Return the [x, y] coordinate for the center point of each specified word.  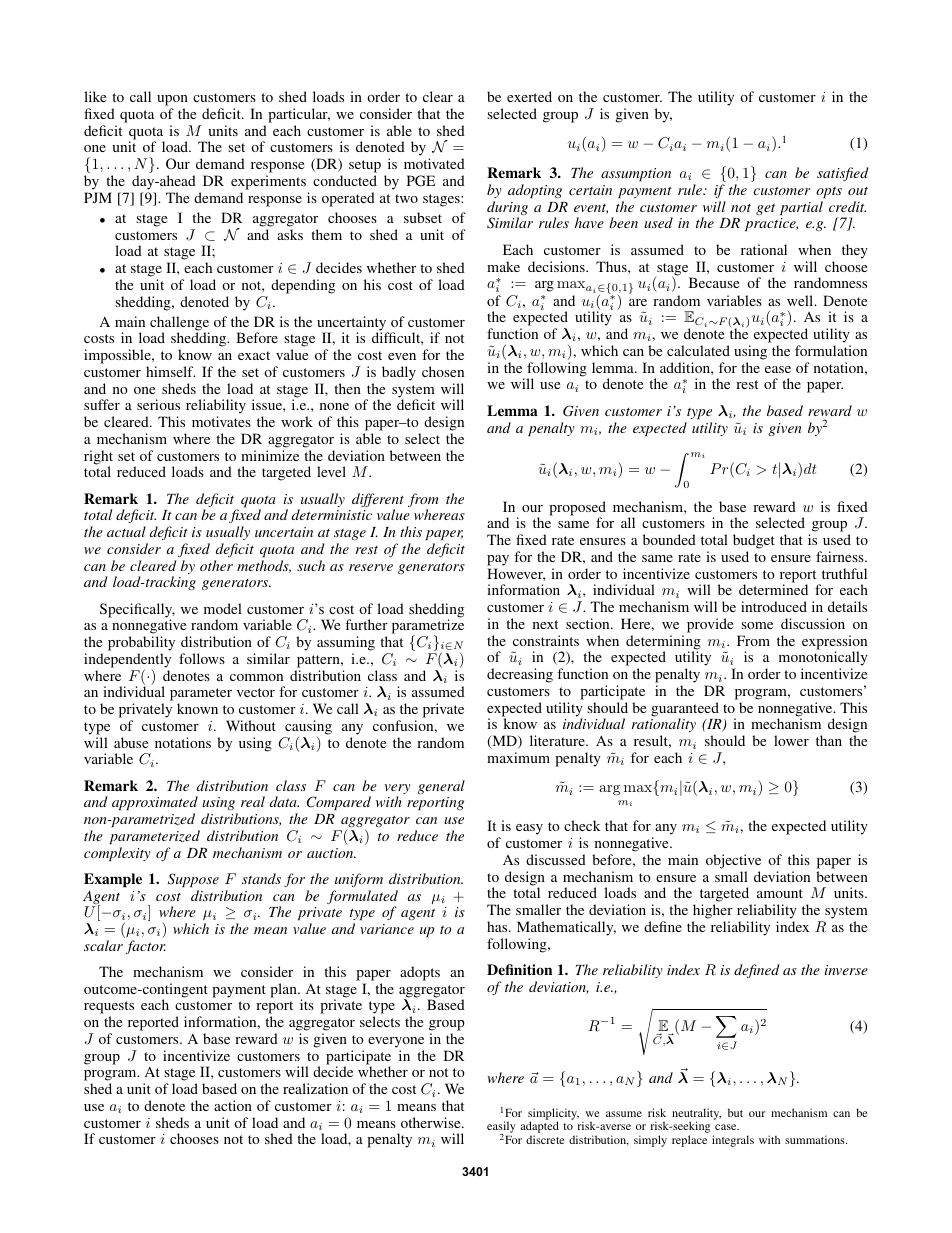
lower [791, 740]
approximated [155, 803]
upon [172, 100]
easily [501, 1128]
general [441, 787]
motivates [221, 421]
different [378, 501]
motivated [434, 163]
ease [778, 369]
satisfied [843, 174]
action [233, 1105]
